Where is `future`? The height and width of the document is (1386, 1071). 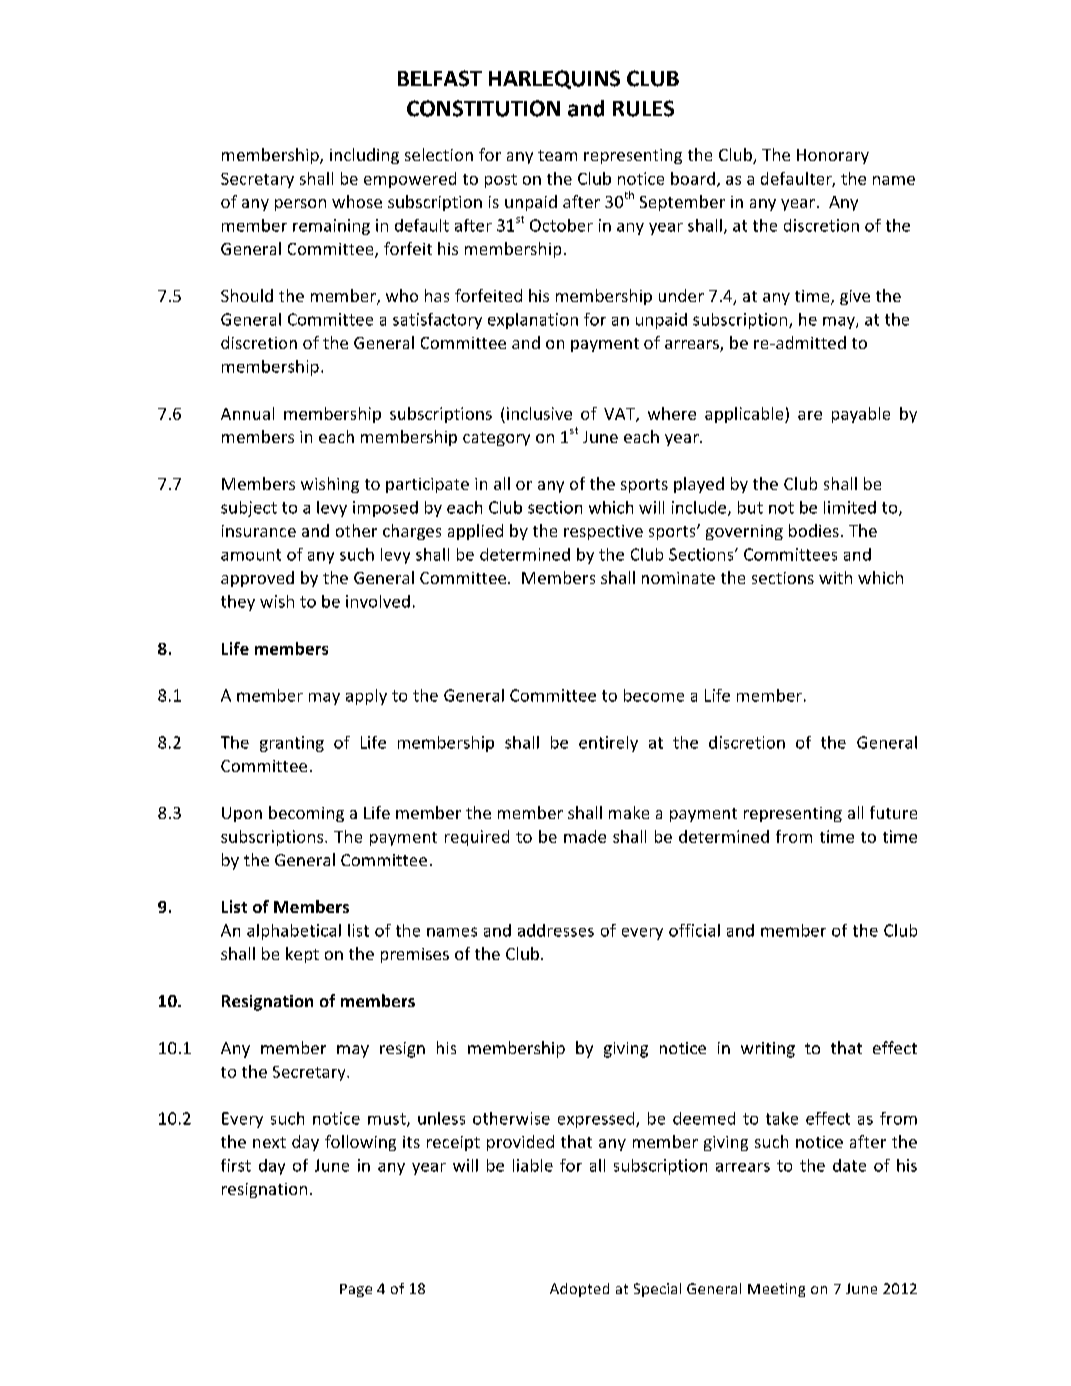
future is located at coordinates (893, 812).
